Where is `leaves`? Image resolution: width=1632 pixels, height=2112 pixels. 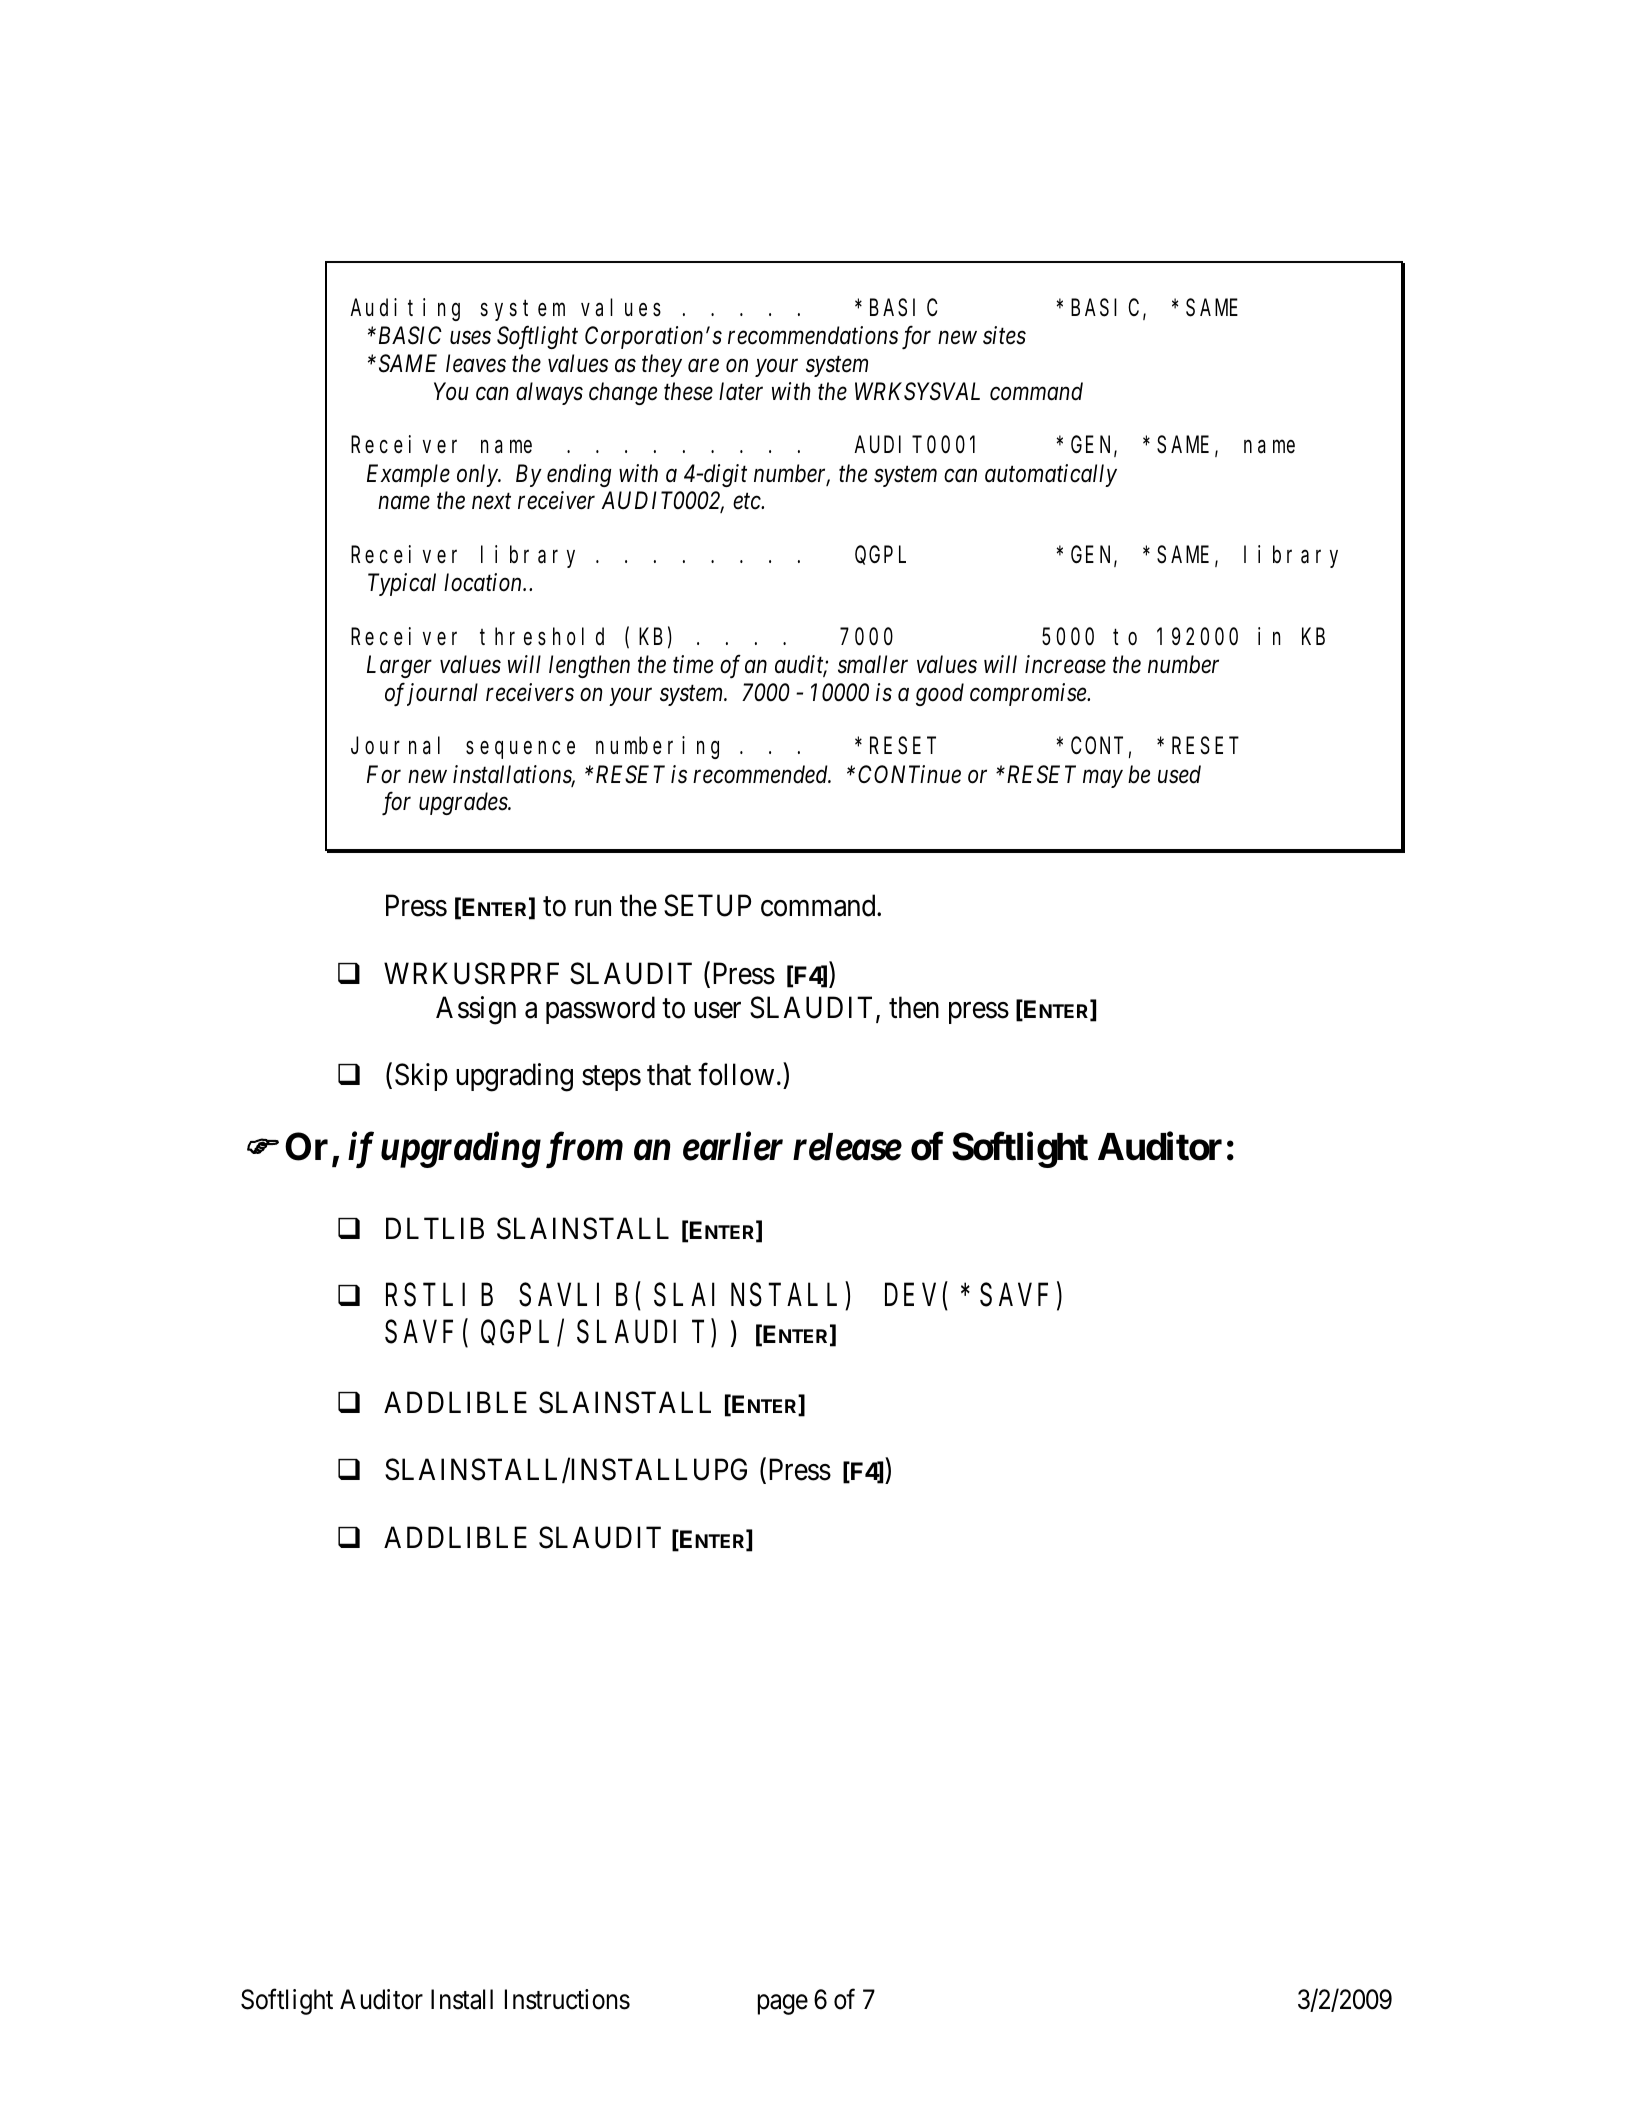
leaves is located at coordinates (476, 363).
